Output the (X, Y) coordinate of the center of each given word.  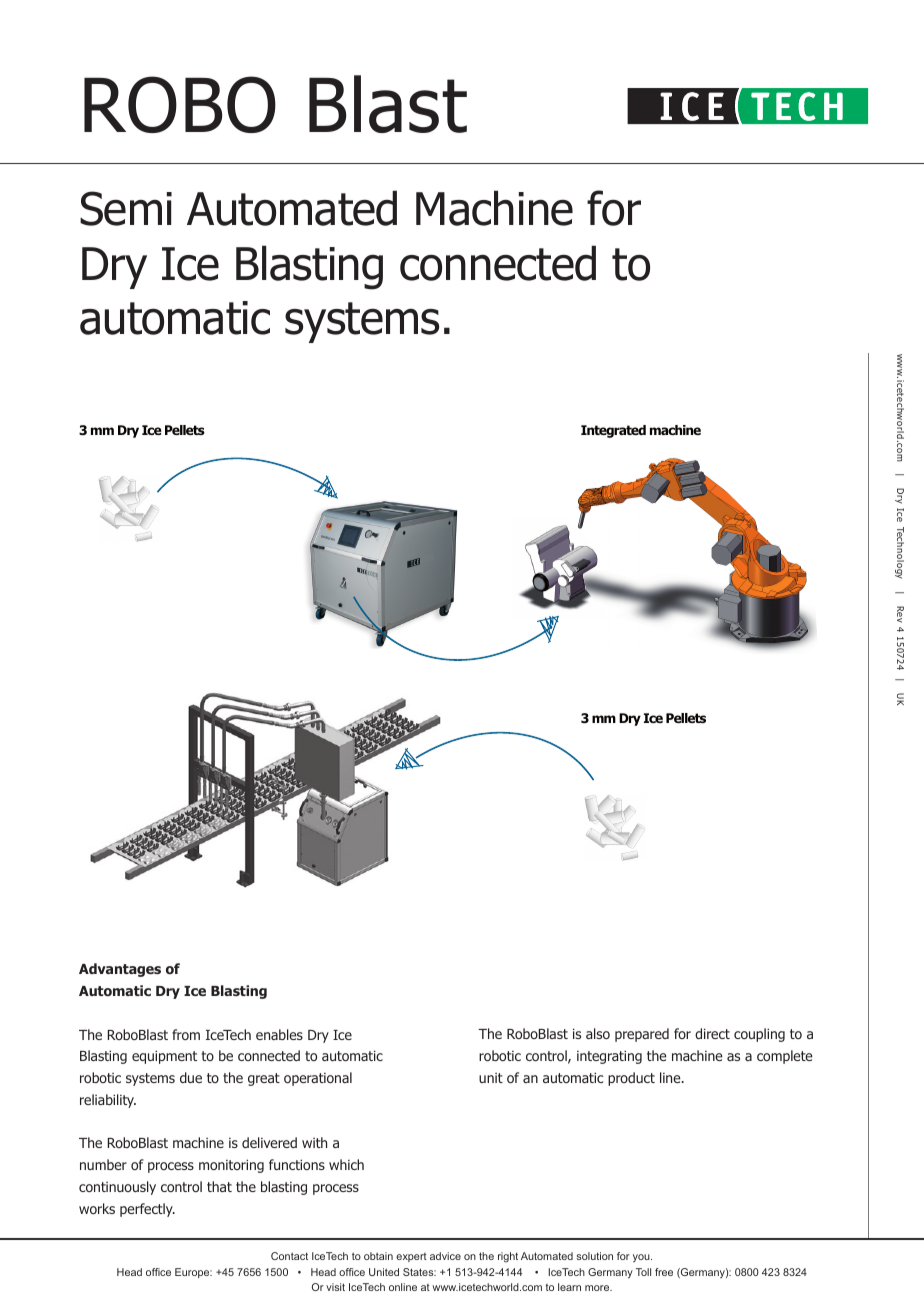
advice (445, 1256)
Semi (126, 208)
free (664, 1272)
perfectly (147, 1210)
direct (712, 1033)
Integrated (613, 431)
